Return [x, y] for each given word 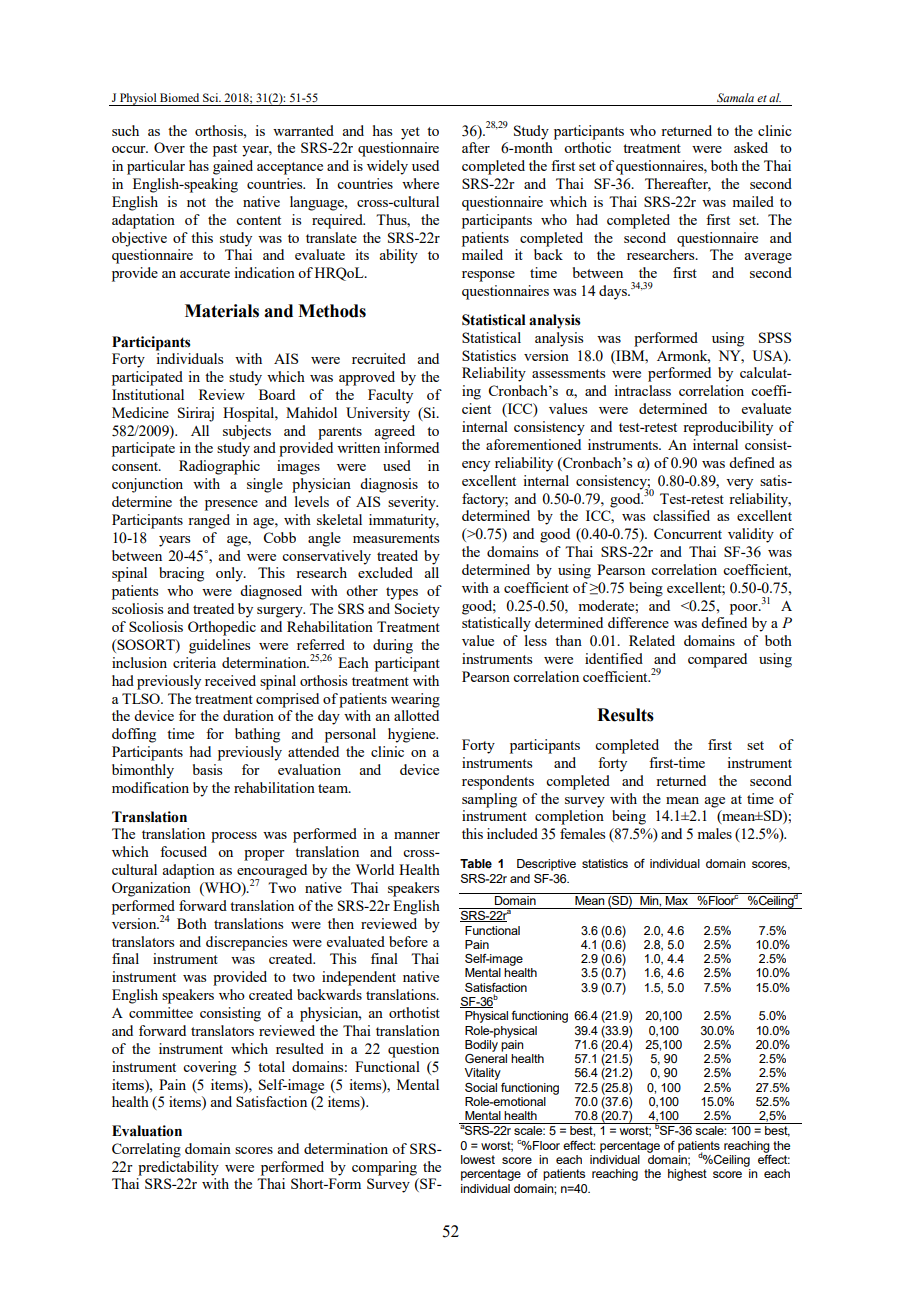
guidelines [219, 646]
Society [417, 610]
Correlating [146, 1150]
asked [751, 147]
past [225, 150]
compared [717, 660]
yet [410, 133]
